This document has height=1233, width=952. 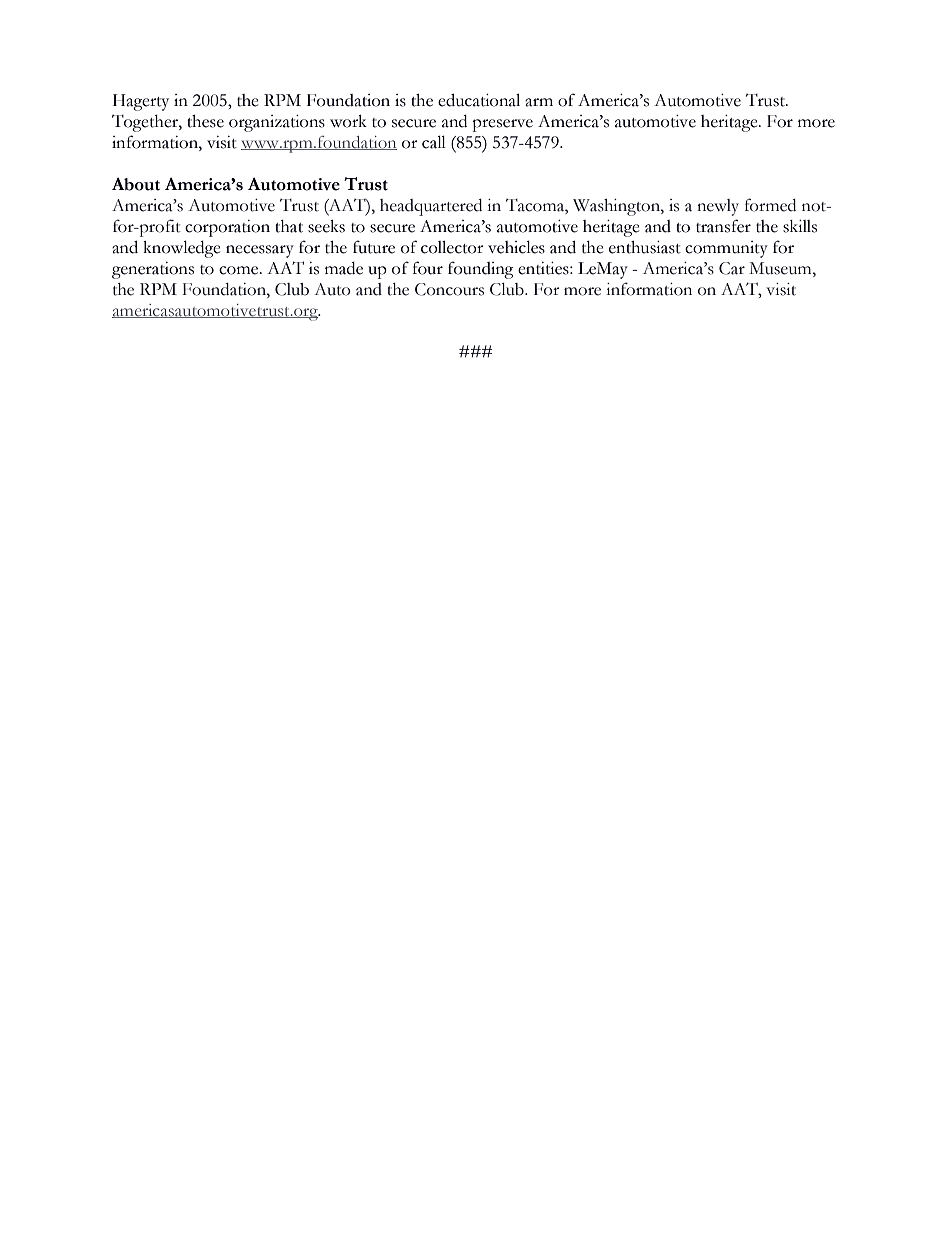 What do you see at coordinates (289, 226) in the document?
I see `that` at bounding box center [289, 226].
